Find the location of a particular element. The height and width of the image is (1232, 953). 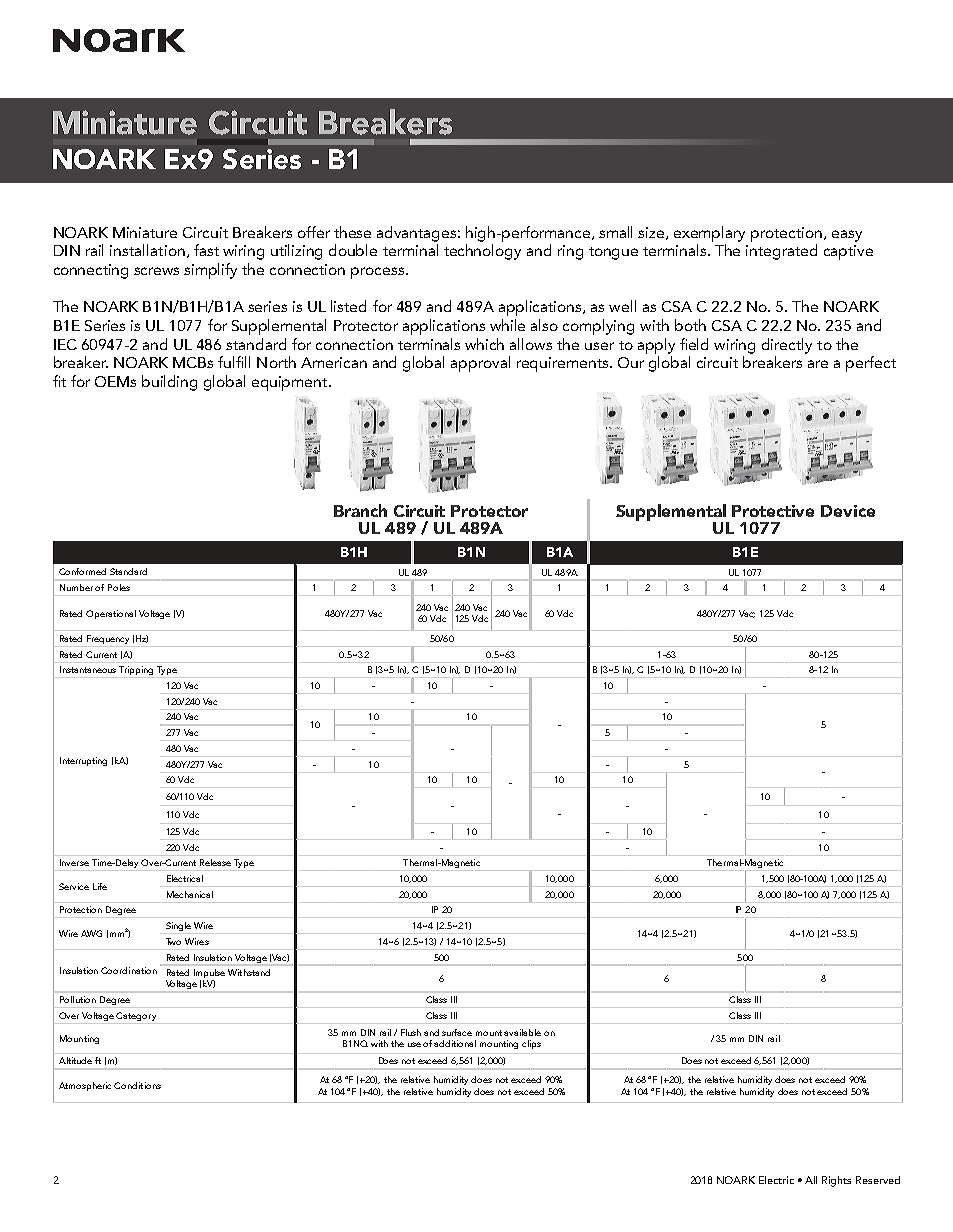

Protective is located at coordinates (773, 511).
